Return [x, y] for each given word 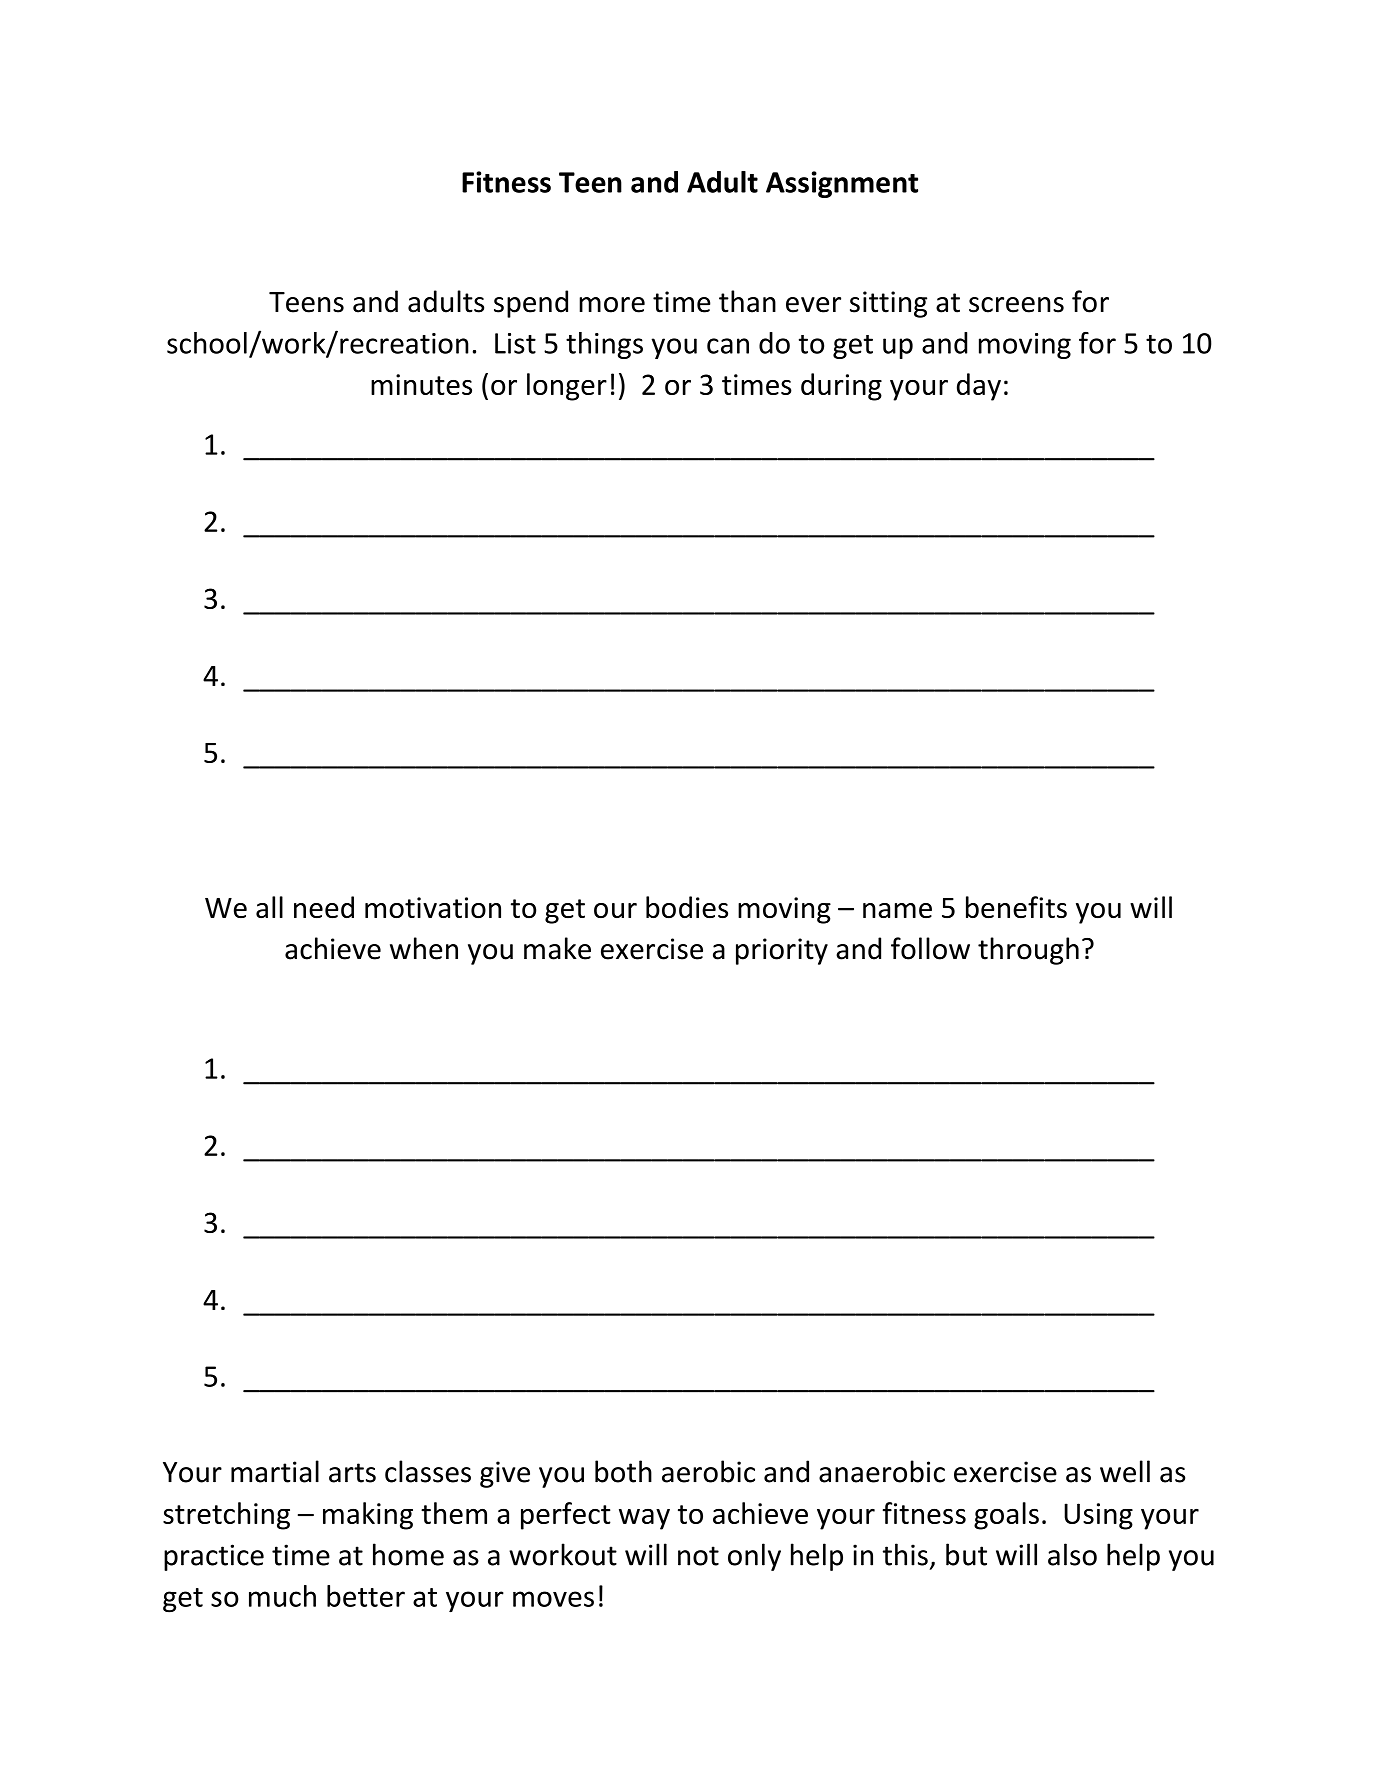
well [1125, 1471]
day [979, 387]
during [841, 387]
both [623, 1471]
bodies [687, 907]
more [612, 305]
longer [567, 387]
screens [1016, 305]
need [324, 907]
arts [352, 1473]
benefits [1016, 907]
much [282, 1596]
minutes [421, 384]
